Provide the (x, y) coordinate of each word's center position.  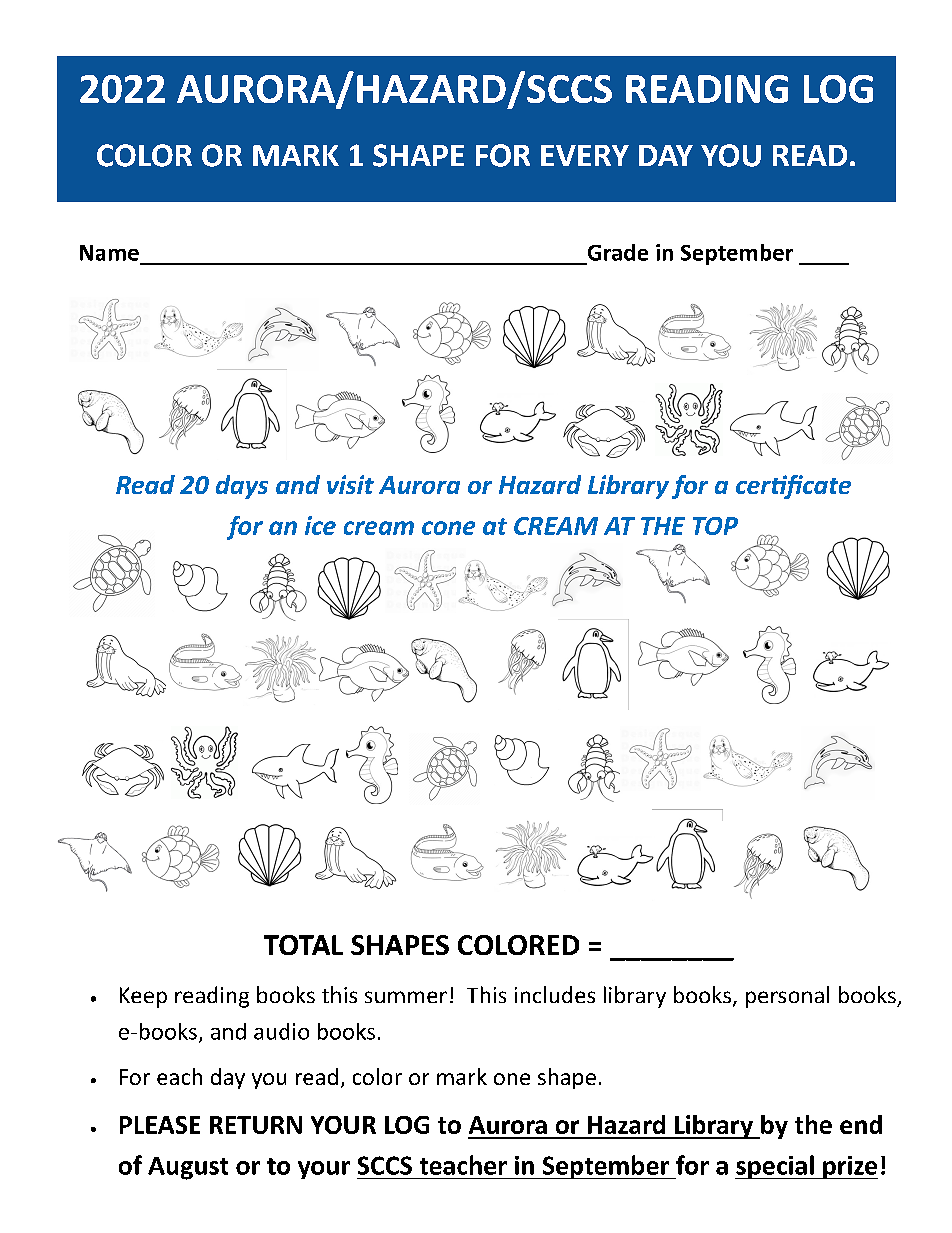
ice (320, 525)
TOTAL (303, 945)
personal (787, 997)
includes (555, 994)
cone (448, 528)
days (242, 487)
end (861, 1124)
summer (406, 997)
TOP (715, 526)
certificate (793, 487)
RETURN (256, 1125)
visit (350, 484)
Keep (143, 997)
